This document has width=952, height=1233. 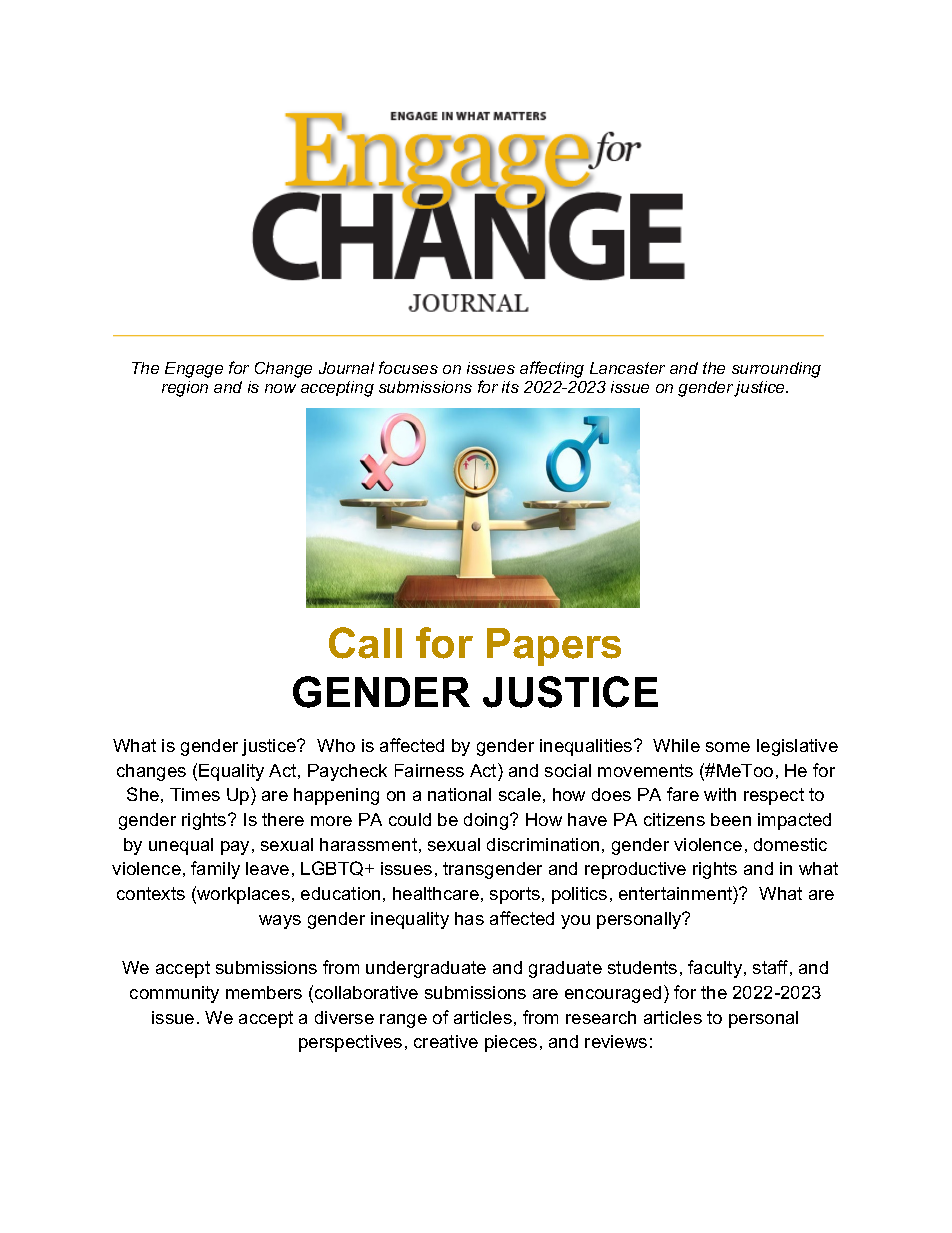 What do you see at coordinates (185, 389) in the document?
I see `region` at bounding box center [185, 389].
